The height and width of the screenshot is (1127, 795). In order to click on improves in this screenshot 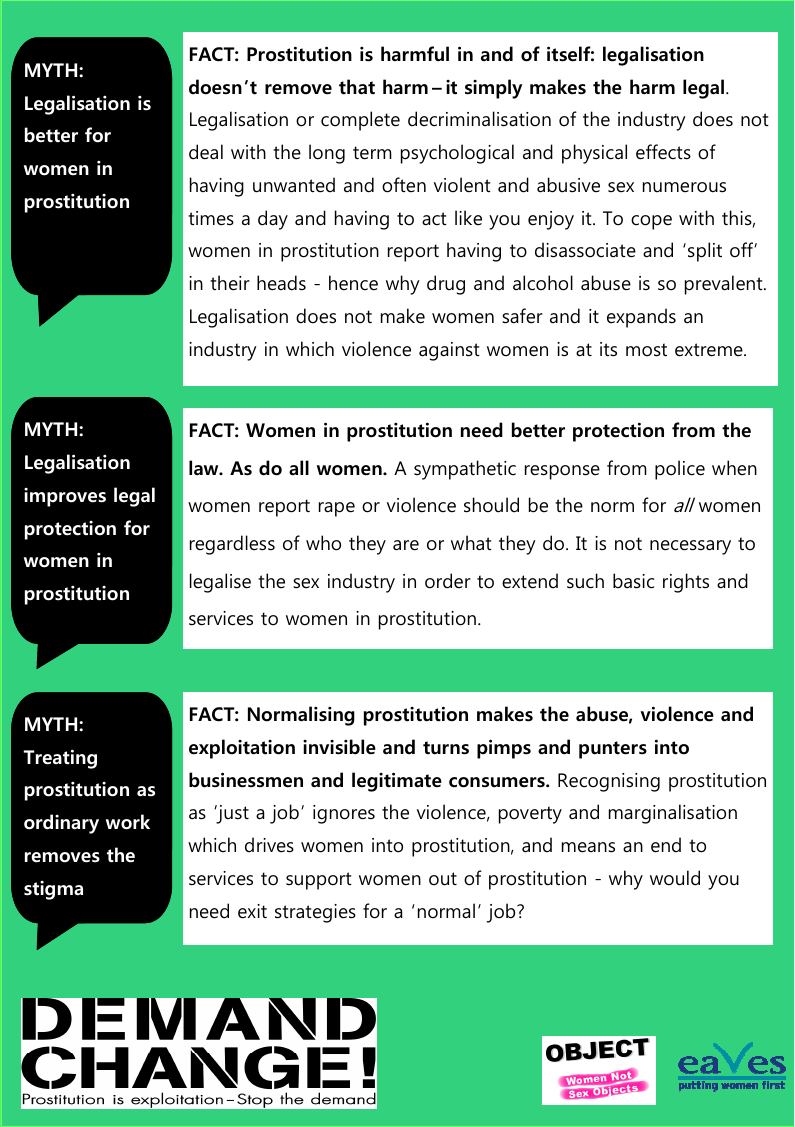, I will do `click(65, 497)`.
